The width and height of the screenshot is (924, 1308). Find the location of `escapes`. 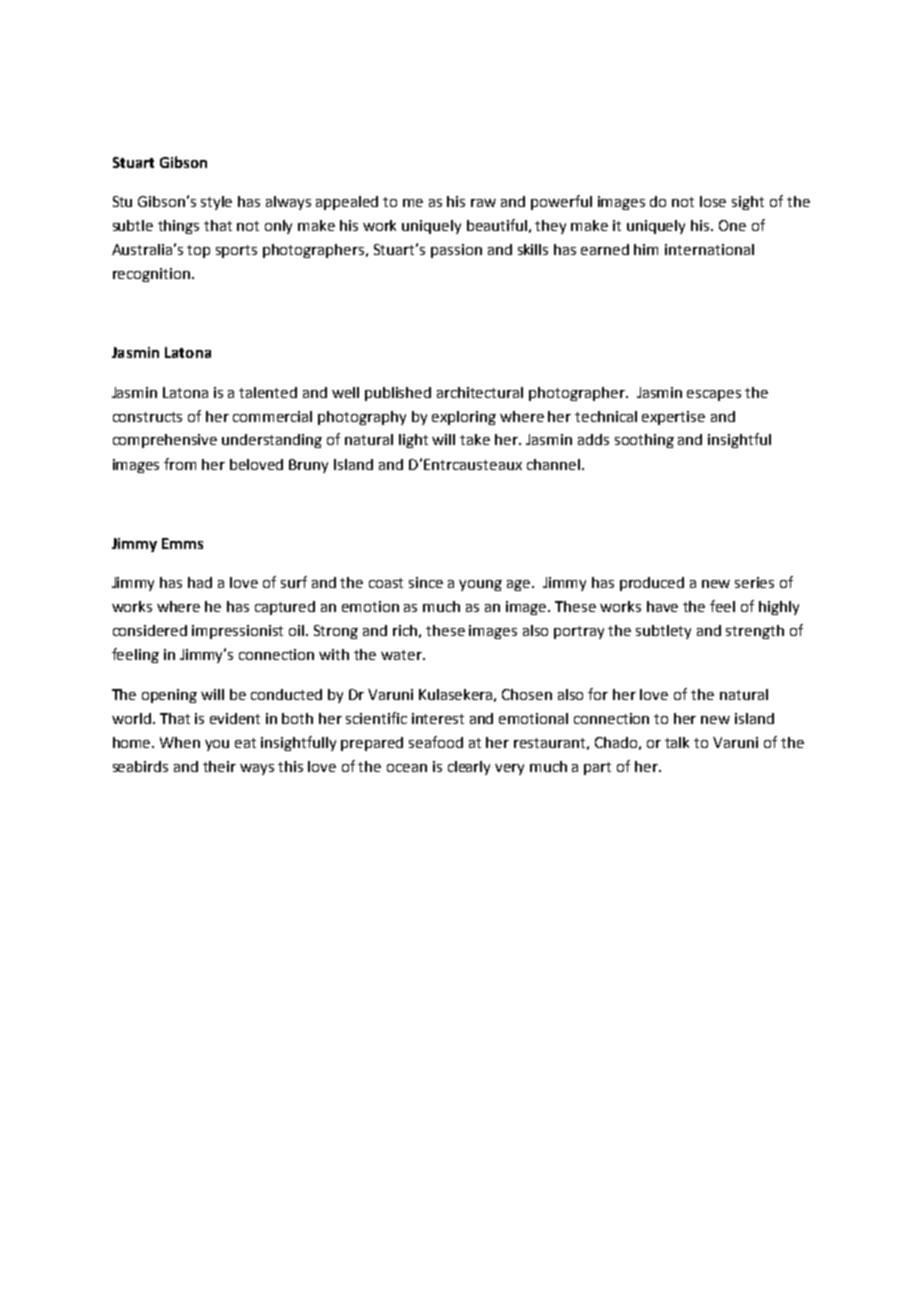

escapes is located at coordinates (714, 395).
